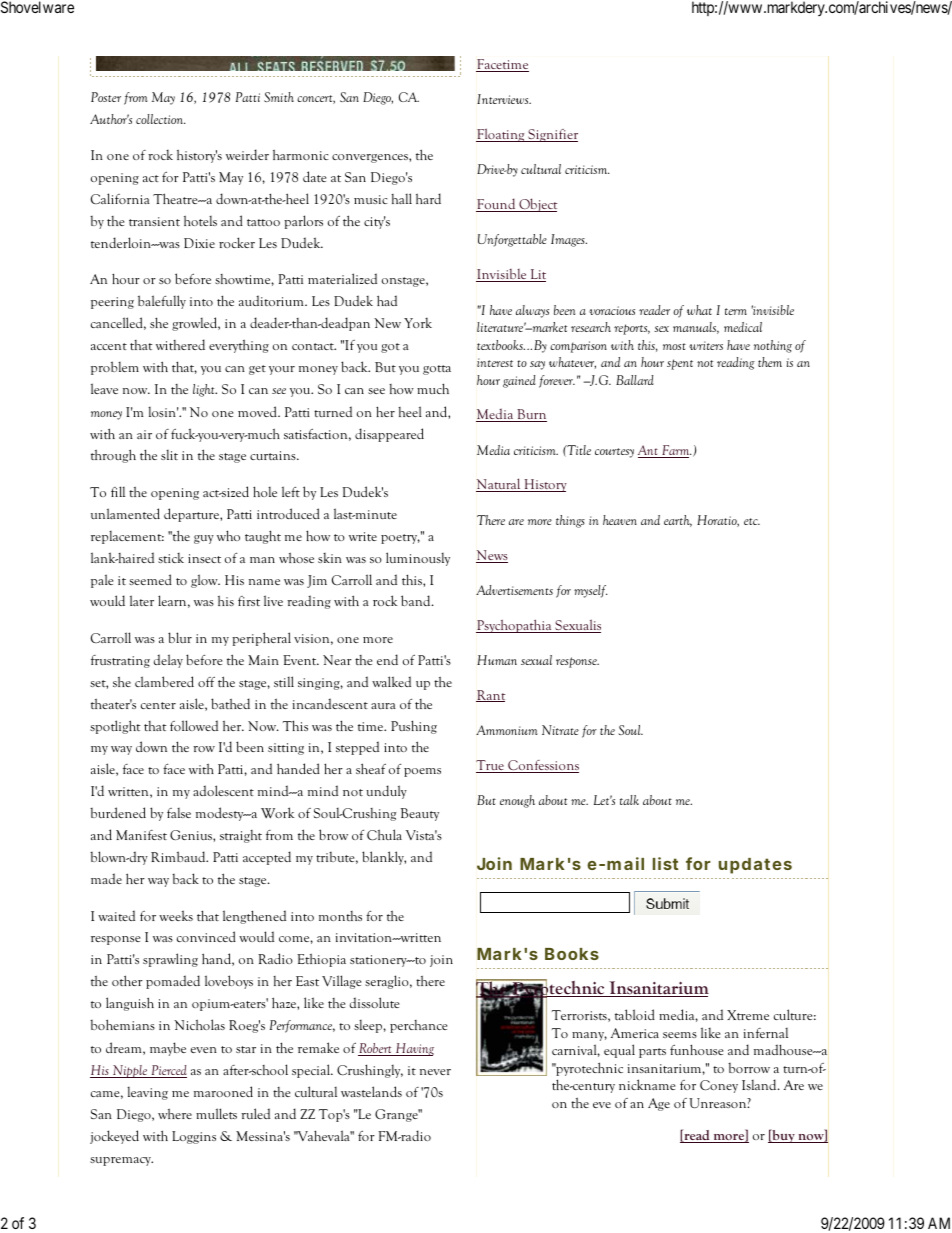 This screenshot has width=952, height=1233. What do you see at coordinates (179, 813) in the screenshot?
I see `false` at bounding box center [179, 813].
